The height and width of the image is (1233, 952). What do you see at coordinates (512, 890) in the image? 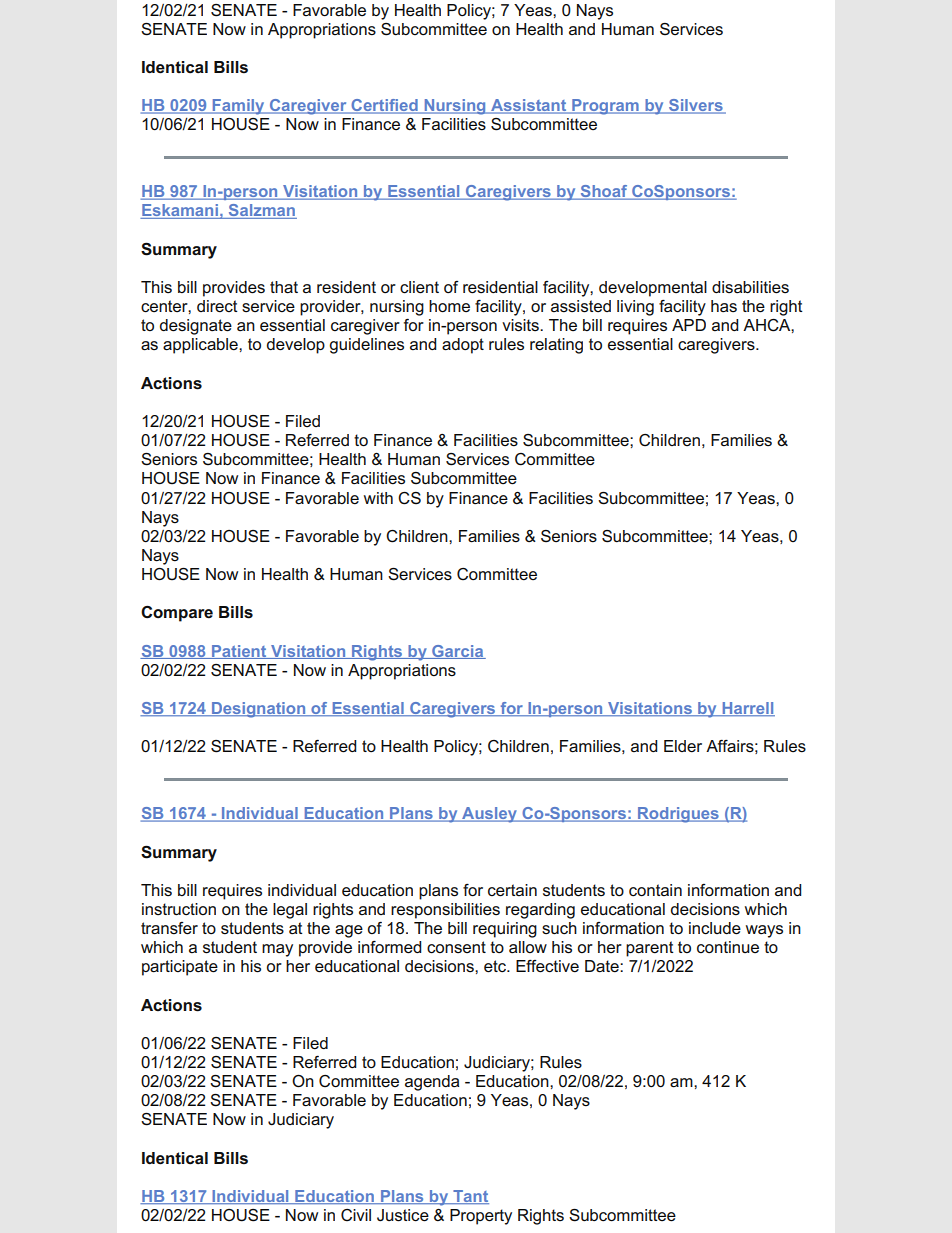
I see `certain` at bounding box center [512, 890].
